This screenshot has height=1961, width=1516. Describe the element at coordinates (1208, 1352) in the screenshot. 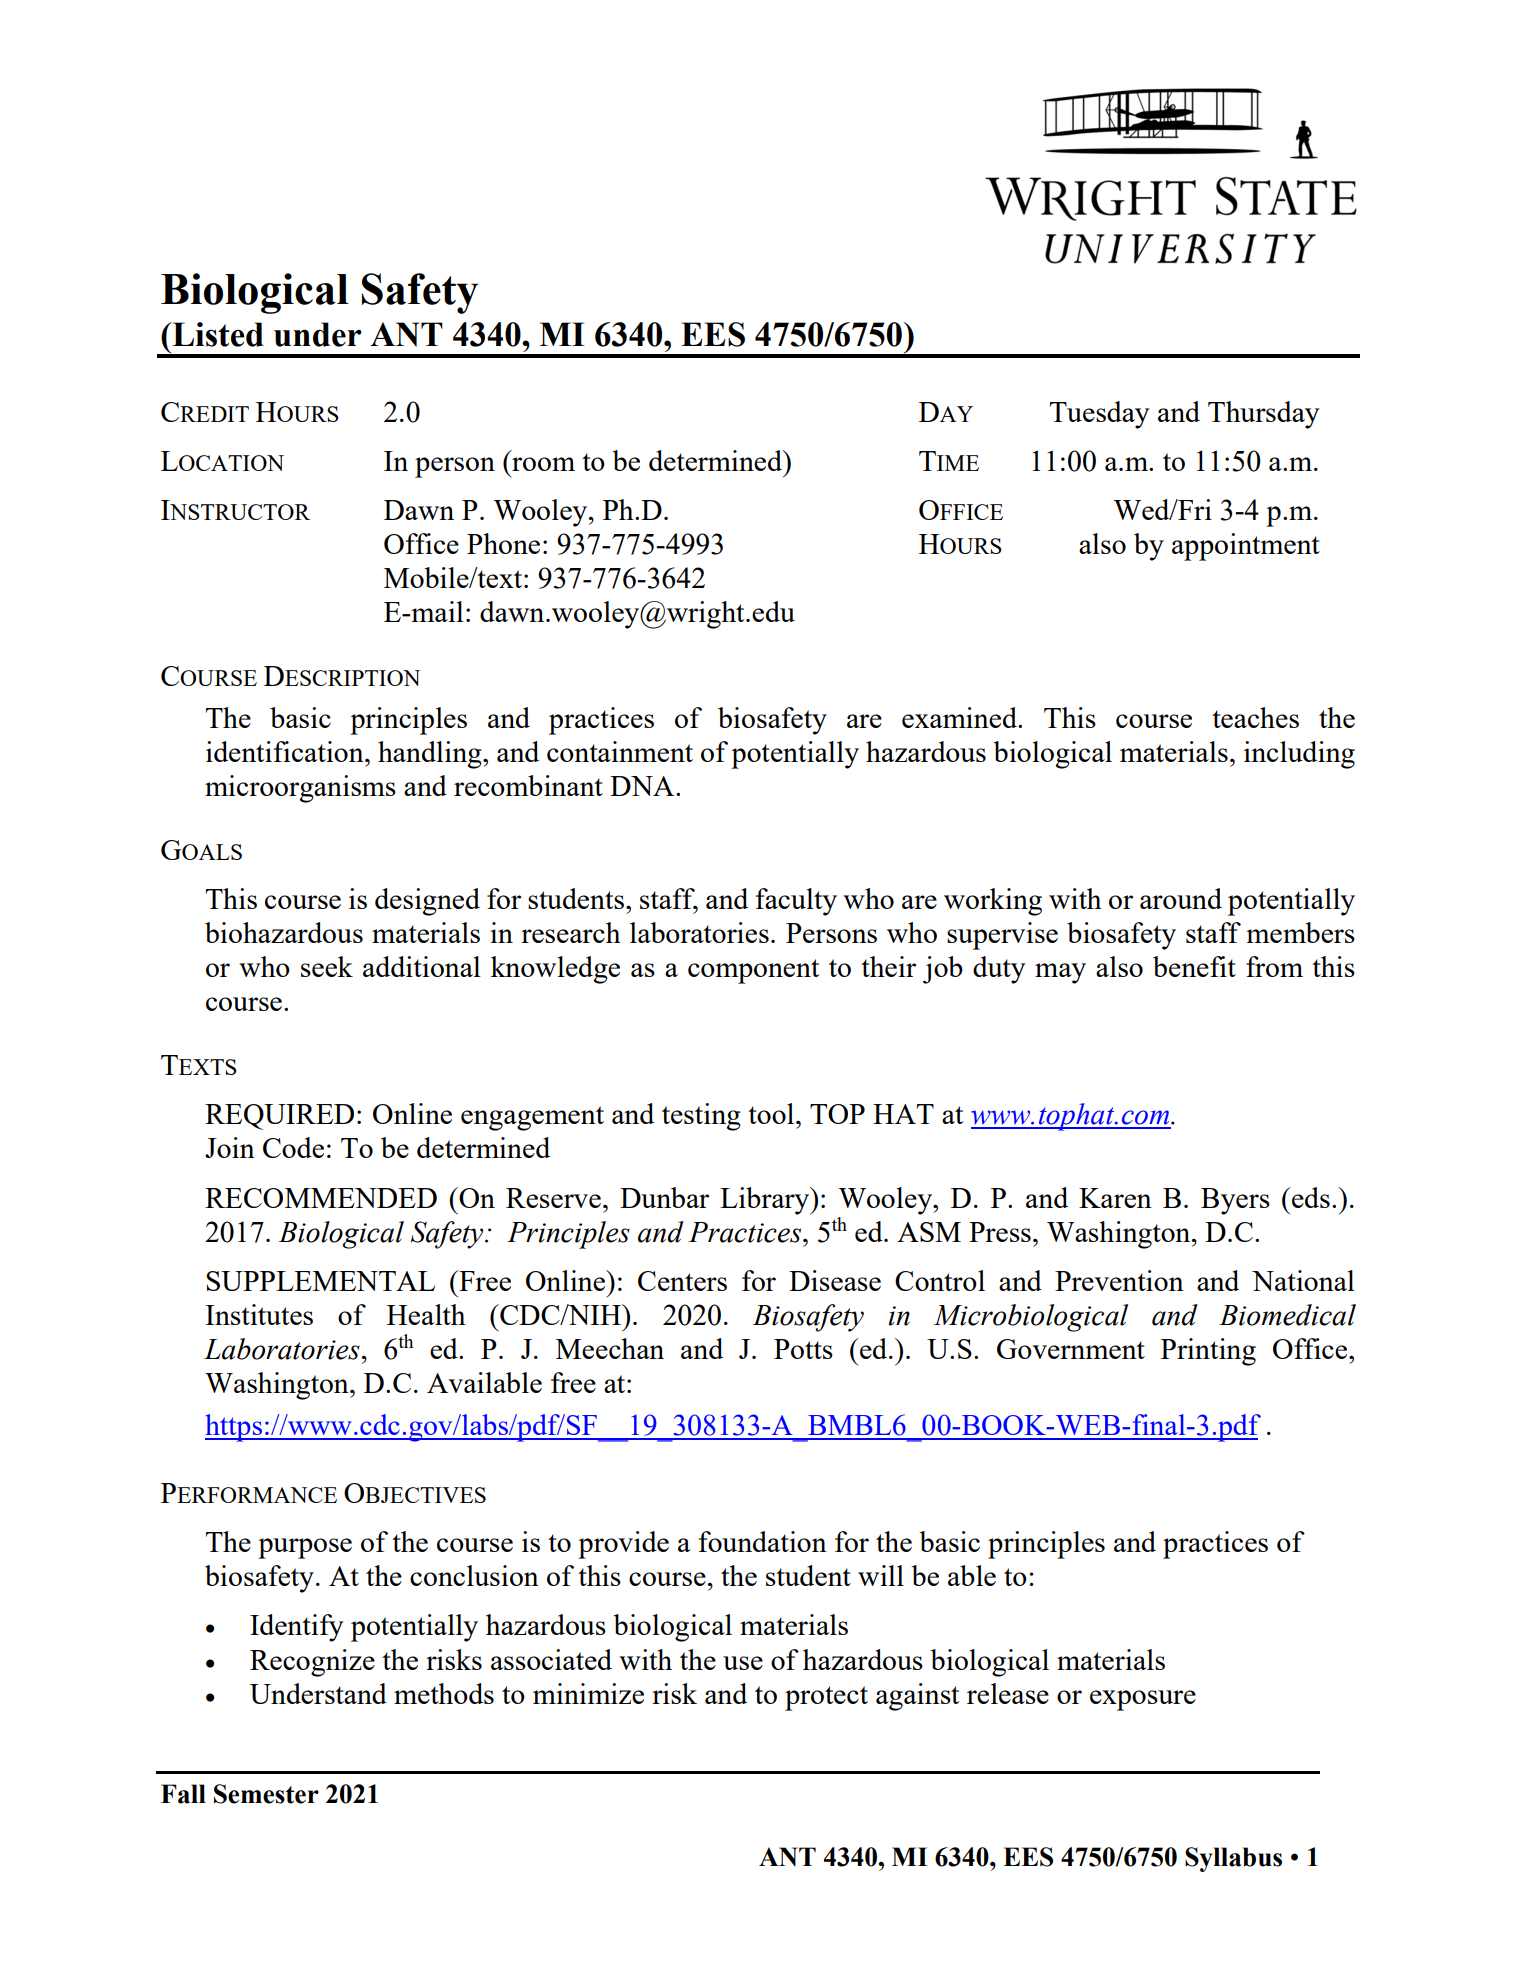

I see `Printing` at that location.
